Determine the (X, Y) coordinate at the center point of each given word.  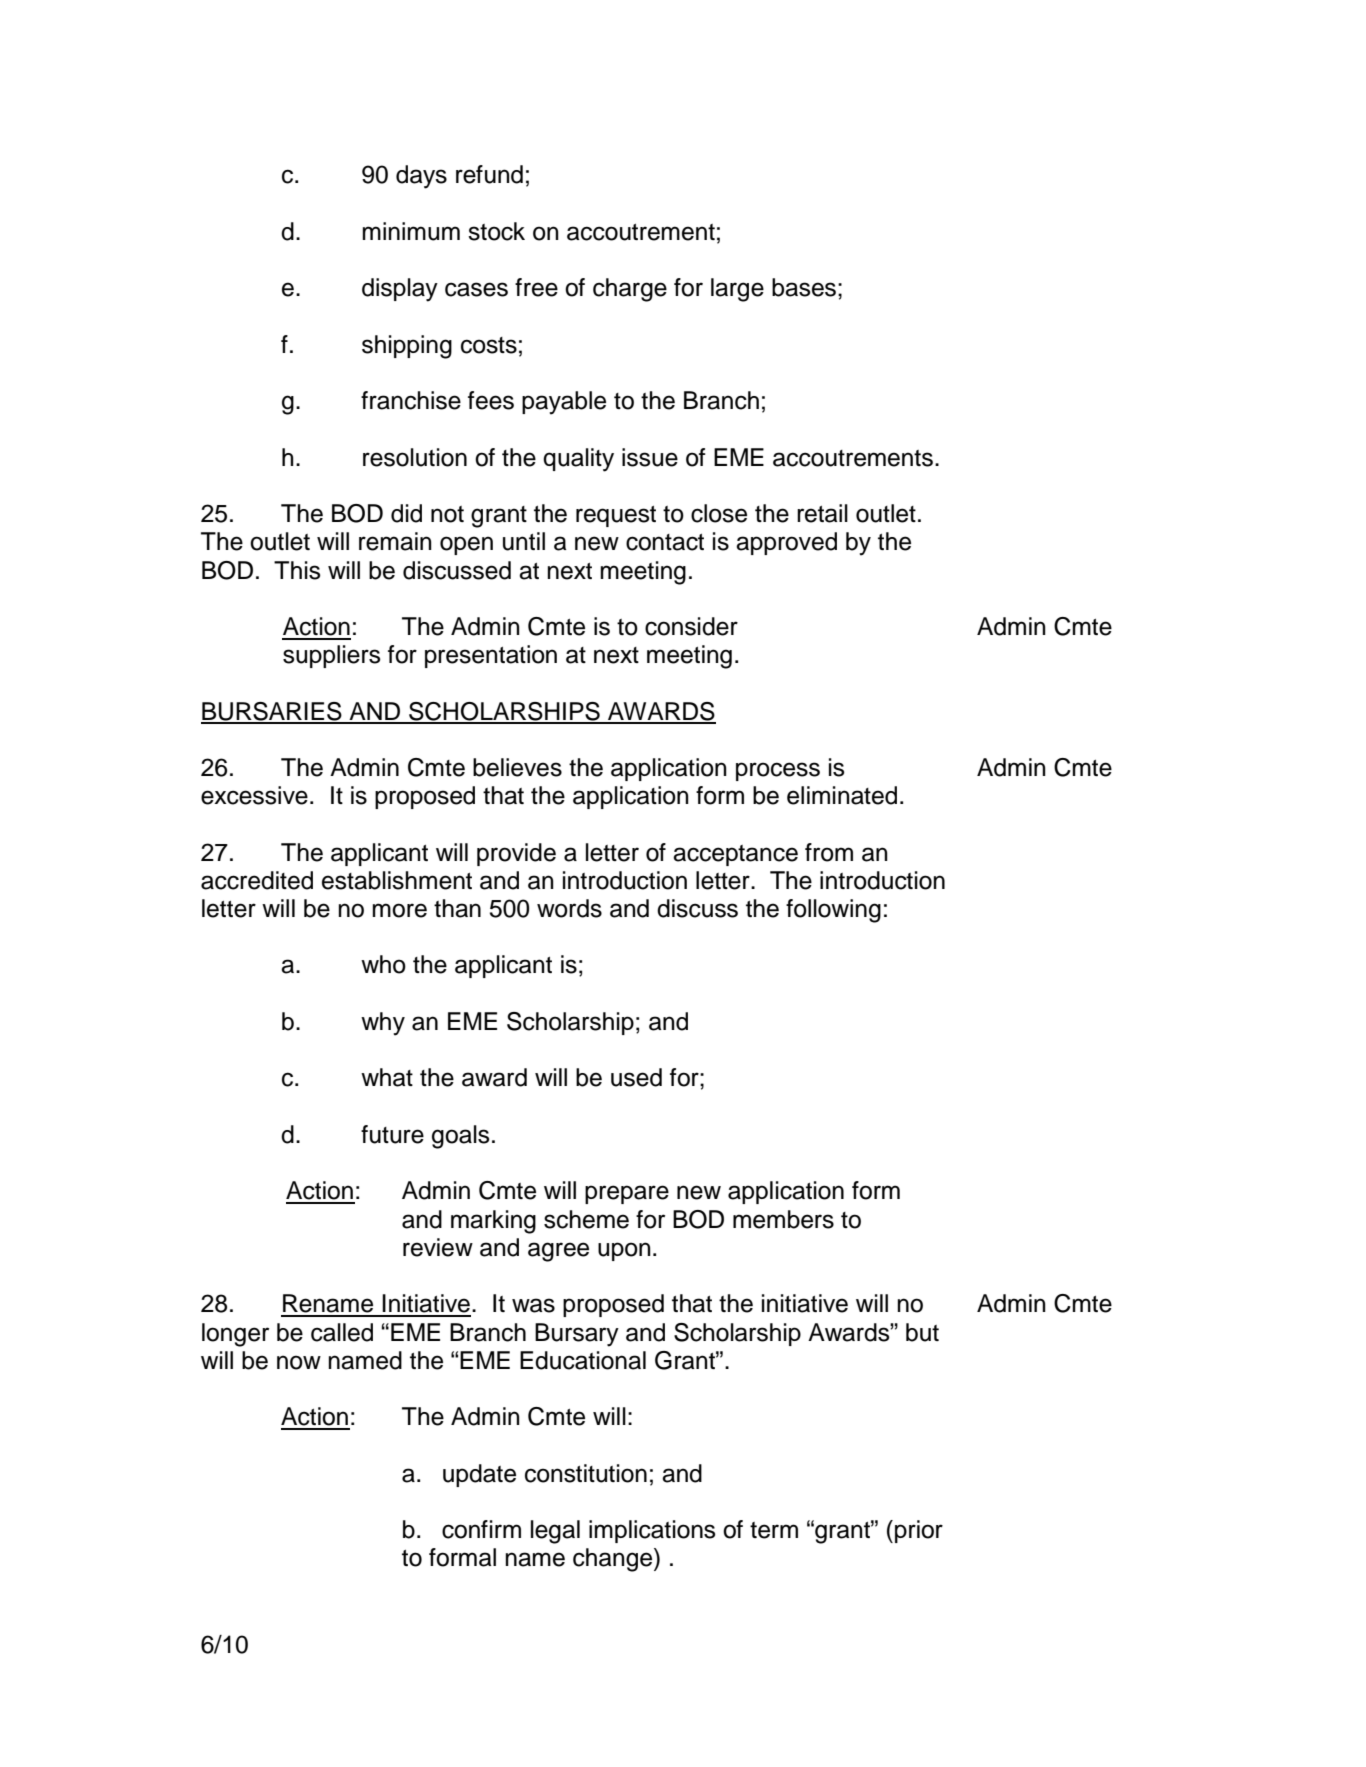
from (829, 852)
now (299, 1362)
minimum (411, 231)
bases (804, 287)
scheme (586, 1219)
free (536, 287)
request (616, 516)
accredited (257, 880)
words (569, 908)
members (783, 1219)
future (392, 1134)
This (297, 570)
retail (822, 513)
